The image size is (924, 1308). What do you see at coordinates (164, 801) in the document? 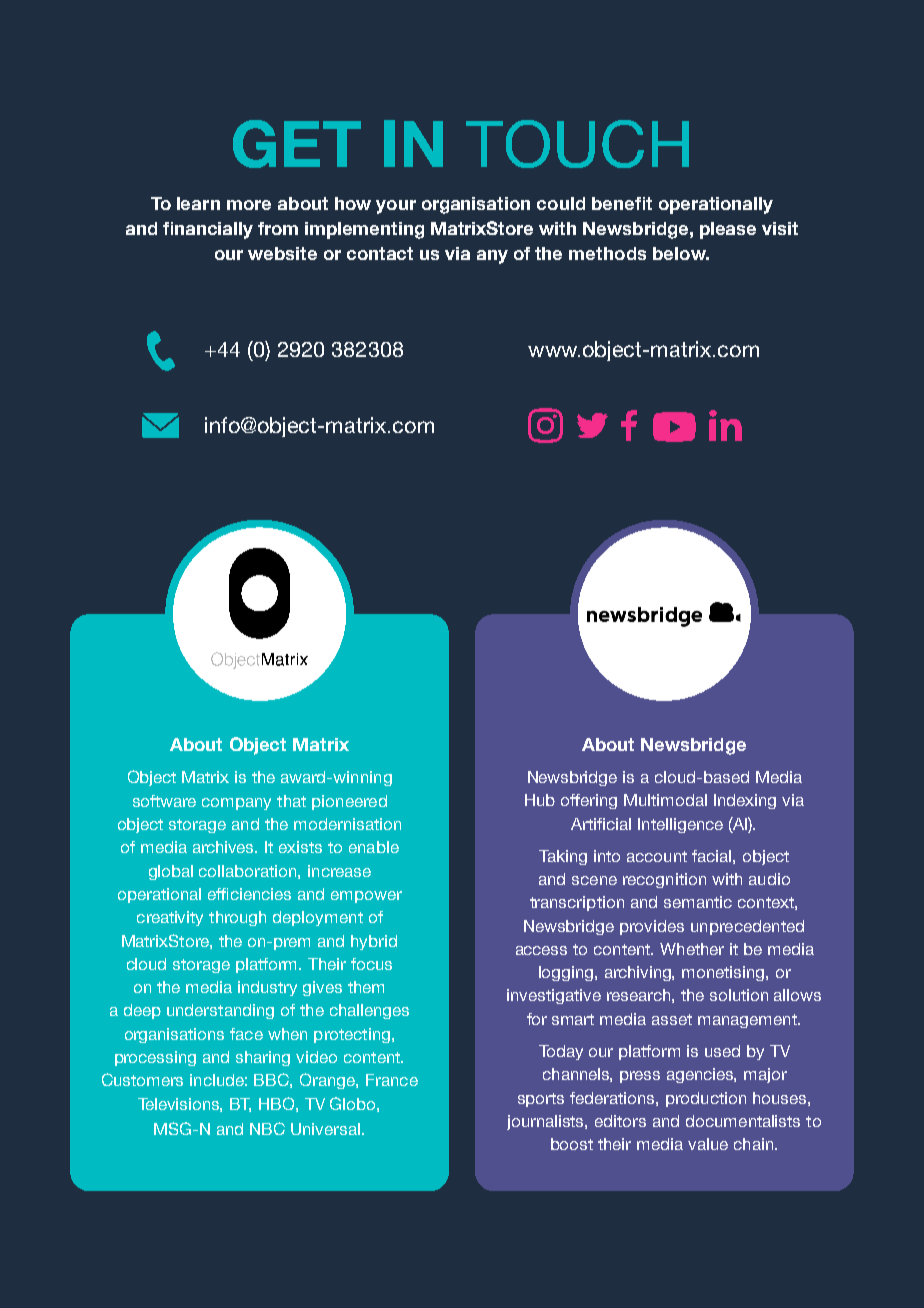
I see `software` at bounding box center [164, 801].
